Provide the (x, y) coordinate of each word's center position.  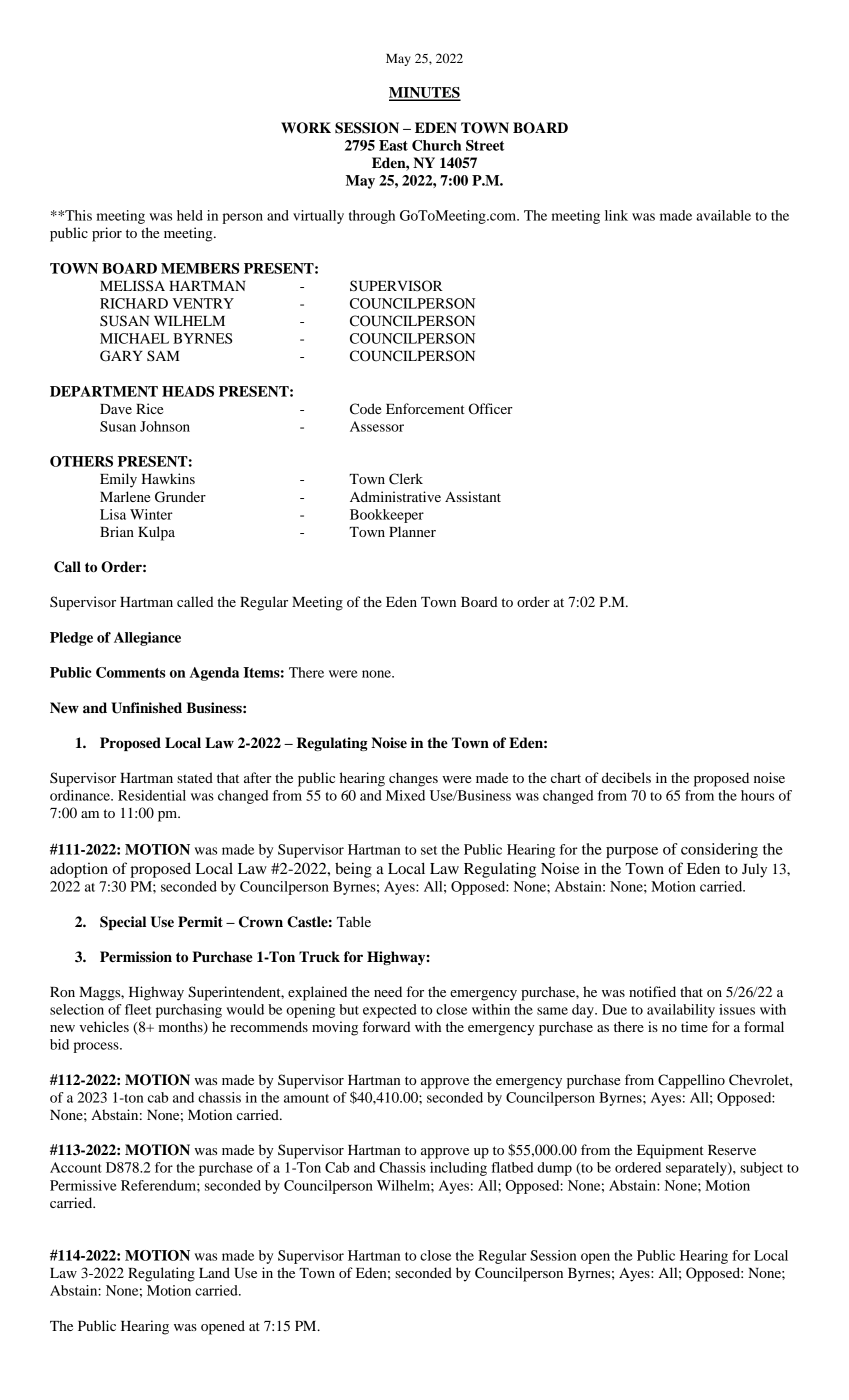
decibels (626, 777)
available (723, 215)
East (393, 145)
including (458, 1169)
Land (214, 1272)
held (190, 215)
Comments (131, 672)
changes (413, 779)
